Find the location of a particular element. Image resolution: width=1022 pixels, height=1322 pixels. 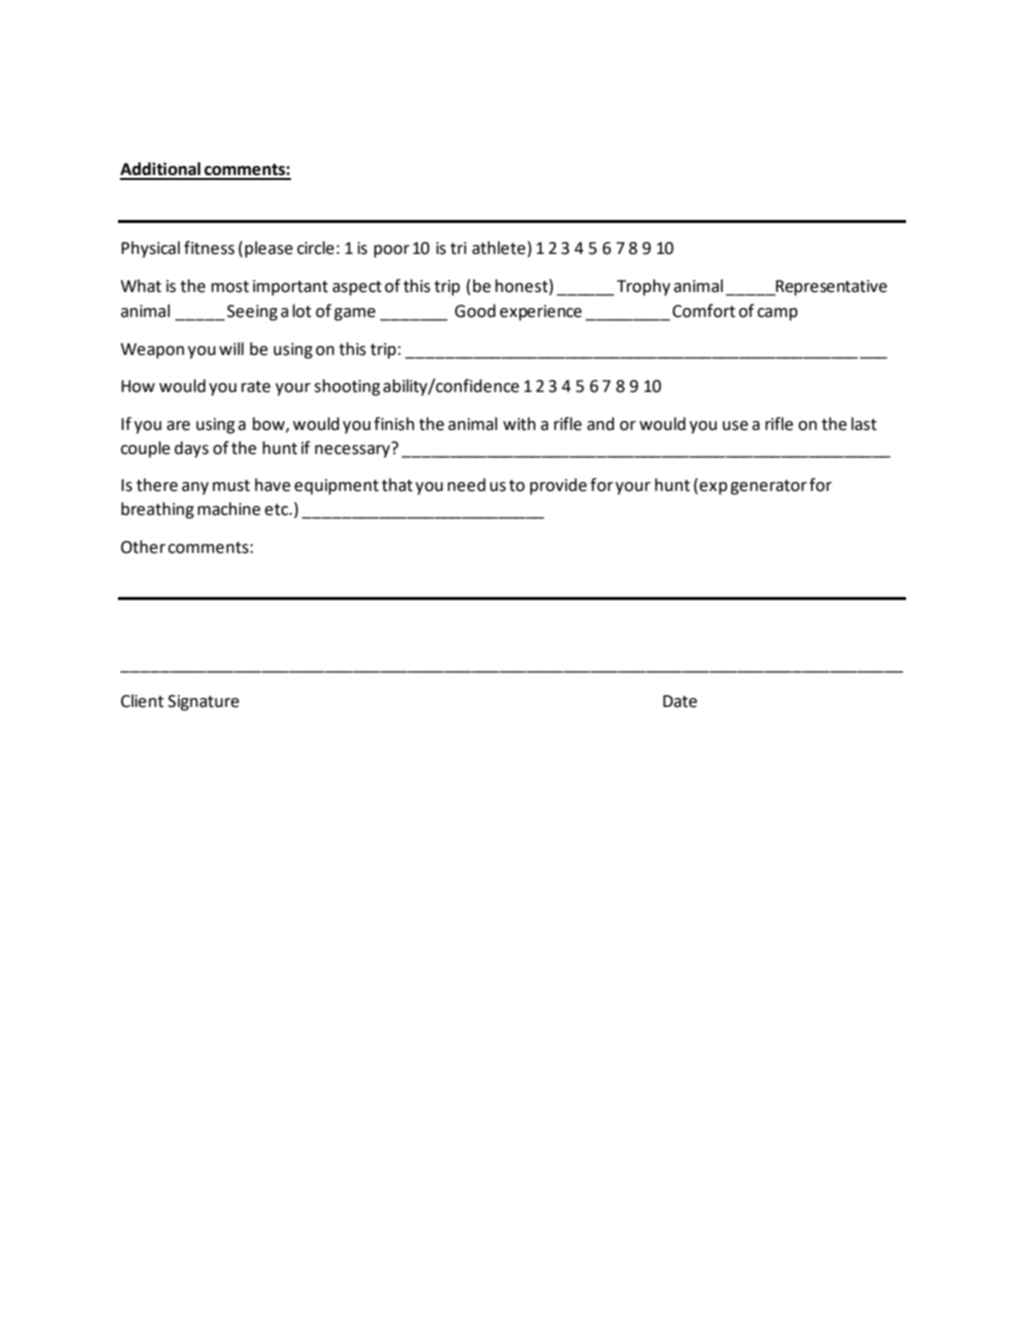

athlete is located at coordinates (499, 248).
